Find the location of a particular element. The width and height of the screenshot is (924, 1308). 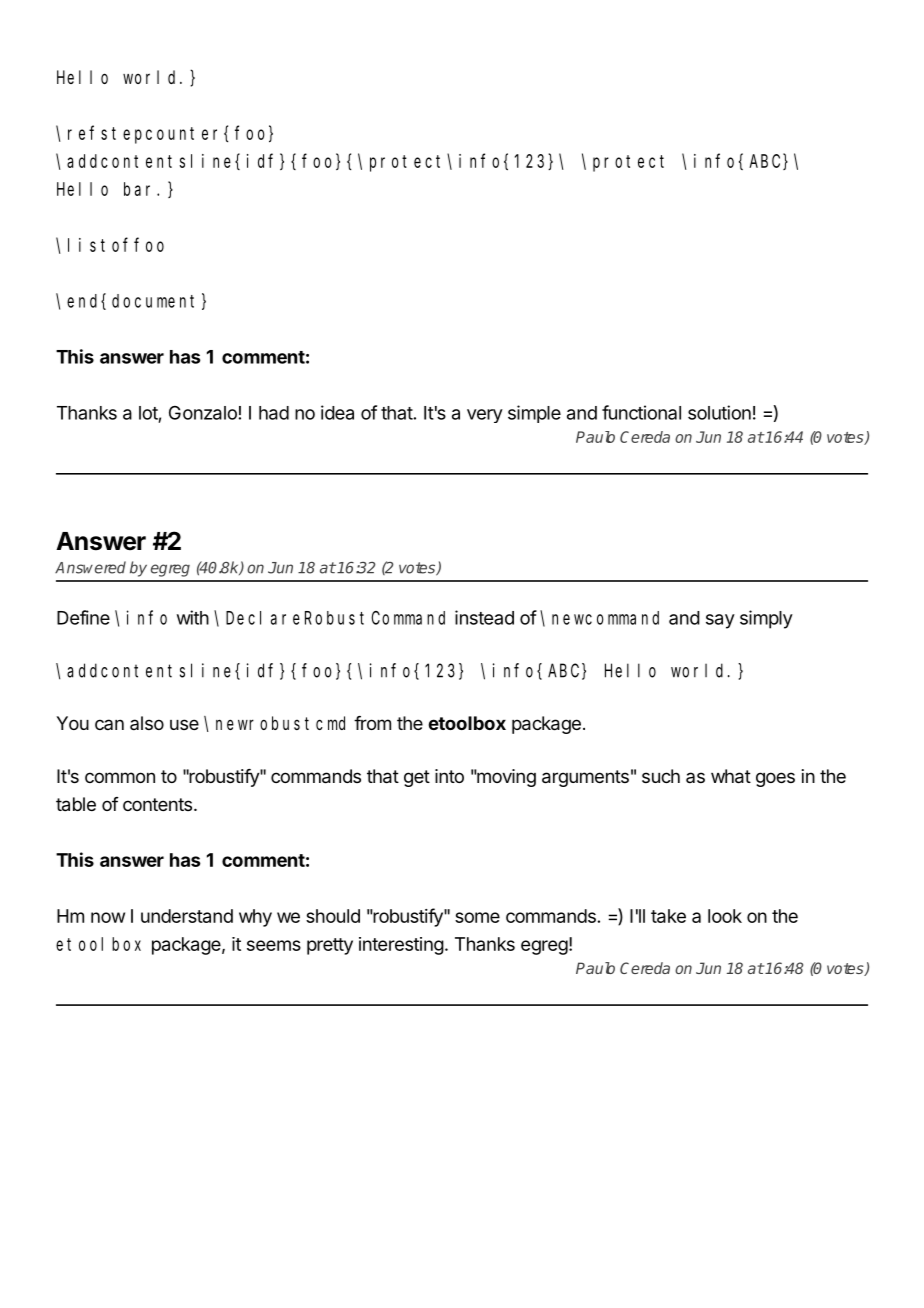

instead is located at coordinates (484, 617).
